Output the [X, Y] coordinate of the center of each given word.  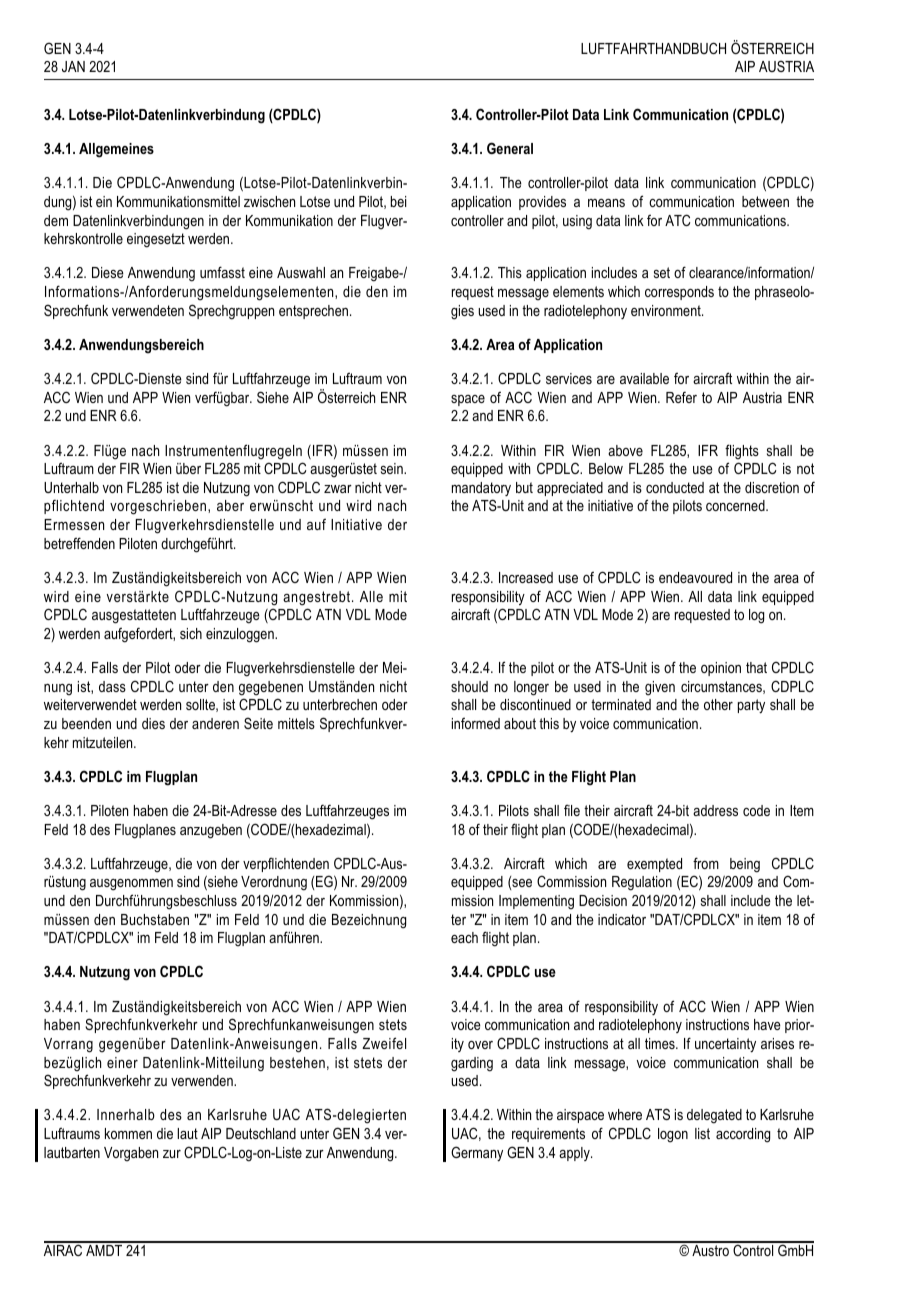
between [765, 201]
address [715, 810]
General [510, 148]
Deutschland [261, 1133]
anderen [215, 723]
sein [393, 468]
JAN [73, 66]
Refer [681, 397]
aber [230, 505]
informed [476, 723]
